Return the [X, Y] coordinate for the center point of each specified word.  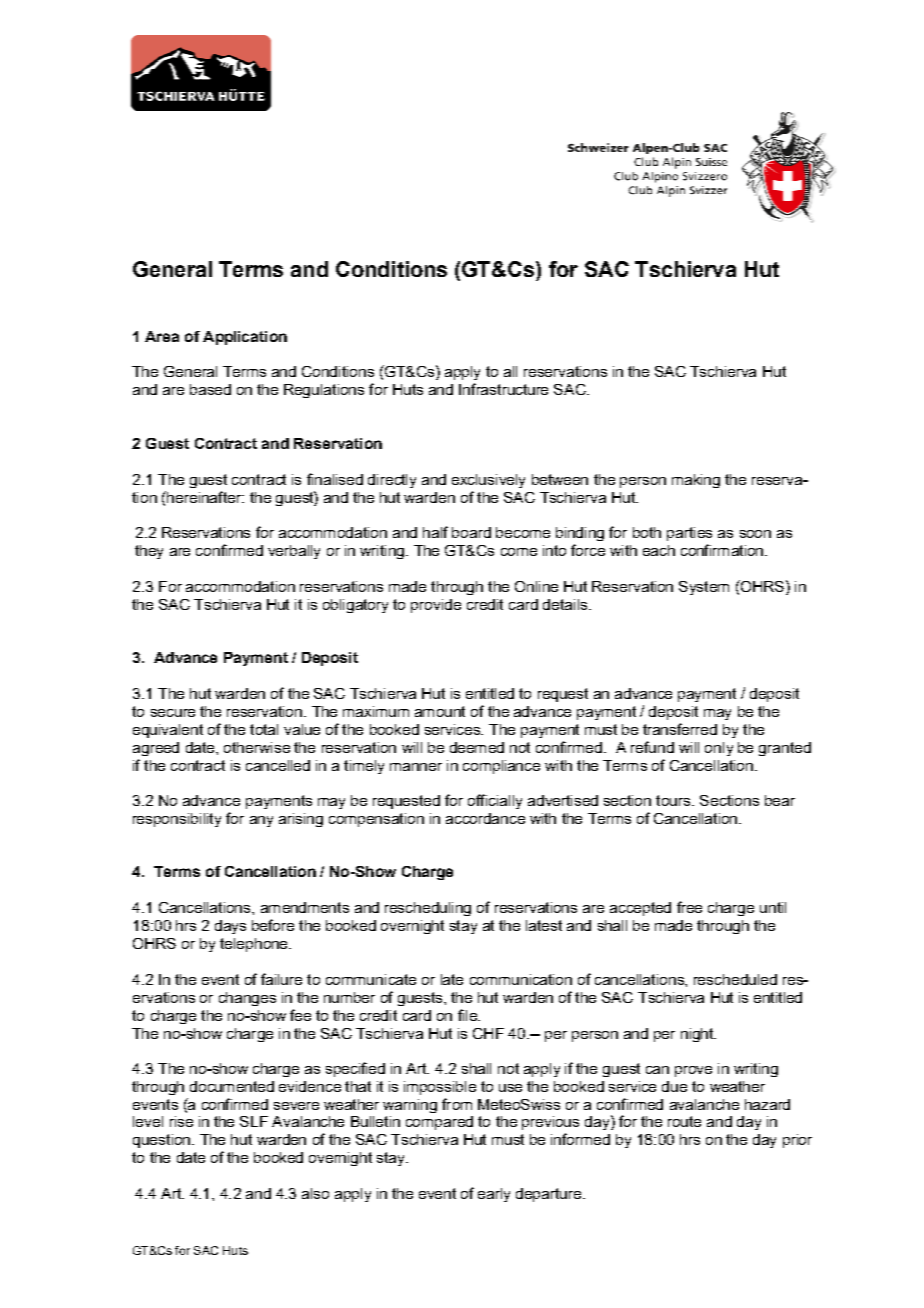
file [468, 1015]
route [684, 1121]
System [704, 588]
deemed [477, 747]
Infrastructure [503, 389]
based [210, 389]
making [696, 481]
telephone [255, 945]
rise [181, 1121]
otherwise [257, 747]
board [471, 532]
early [494, 1195]
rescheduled [735, 979]
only [719, 749]
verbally [294, 552]
